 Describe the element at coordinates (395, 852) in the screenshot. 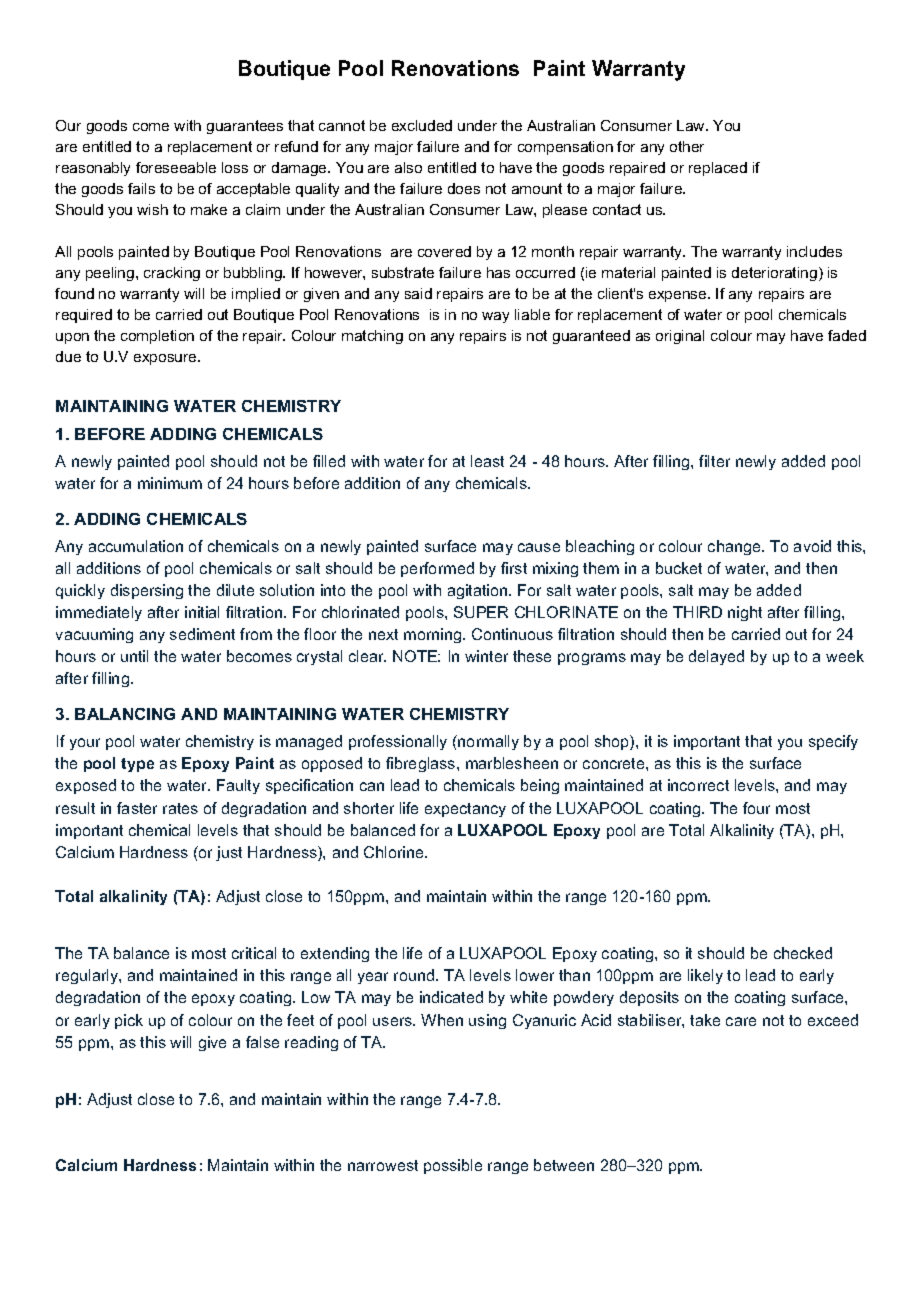

I see `Chlorine` at that location.
